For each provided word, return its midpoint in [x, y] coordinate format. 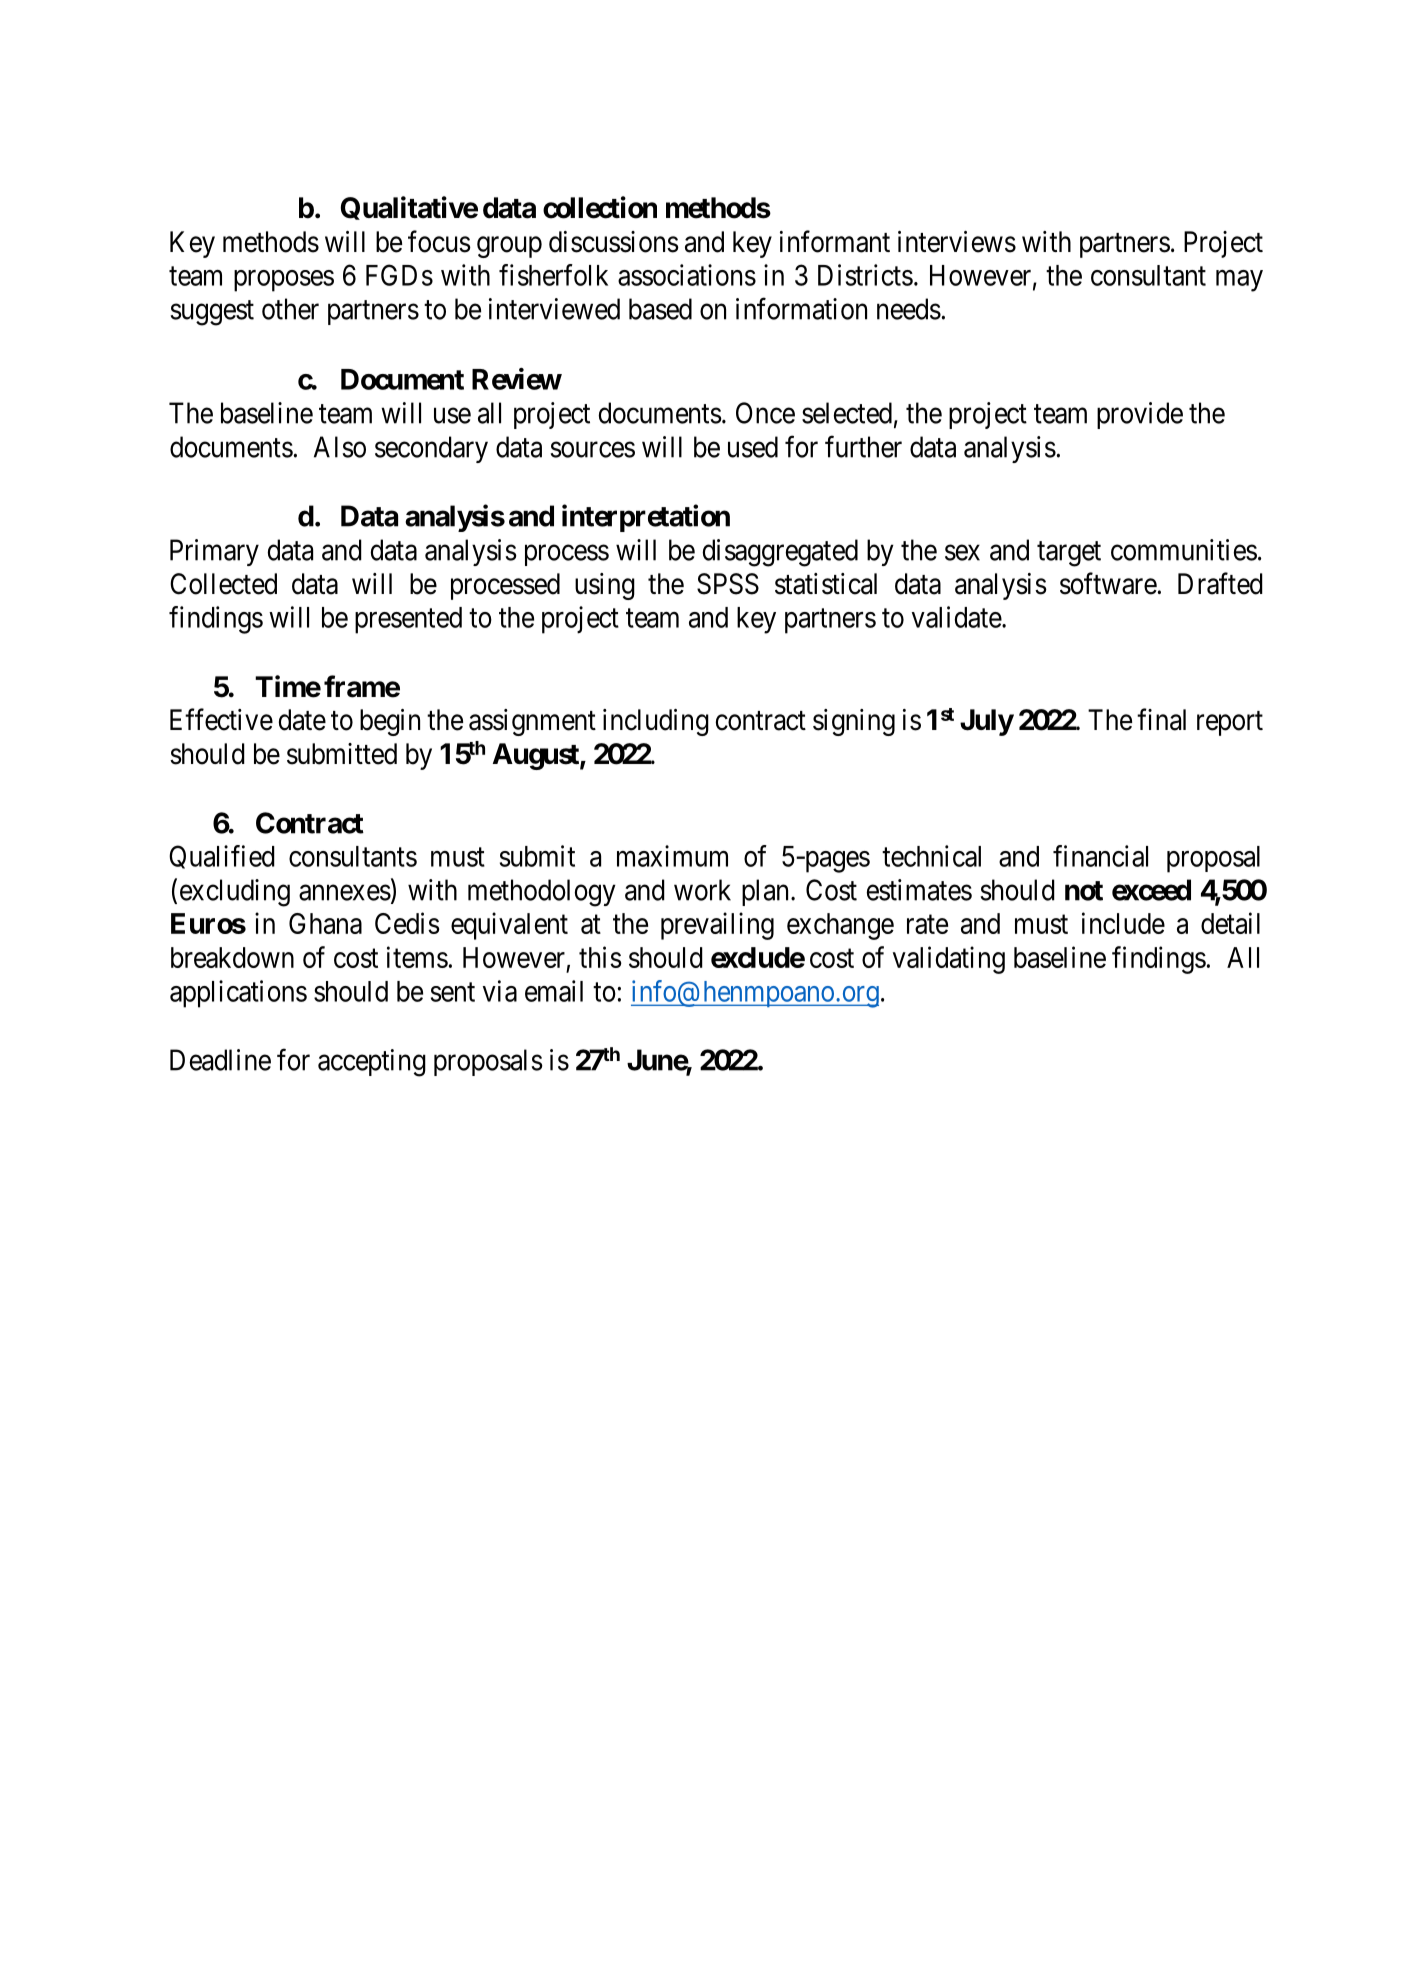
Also [340, 447]
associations [687, 275]
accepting [372, 1063]
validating [949, 960]
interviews [957, 242]
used [753, 447]
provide [1140, 415]
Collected [223, 584]
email [554, 991]
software [1108, 583]
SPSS [728, 584]
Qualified [222, 857]
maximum [672, 856]
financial [1100, 856]
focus [439, 241]
